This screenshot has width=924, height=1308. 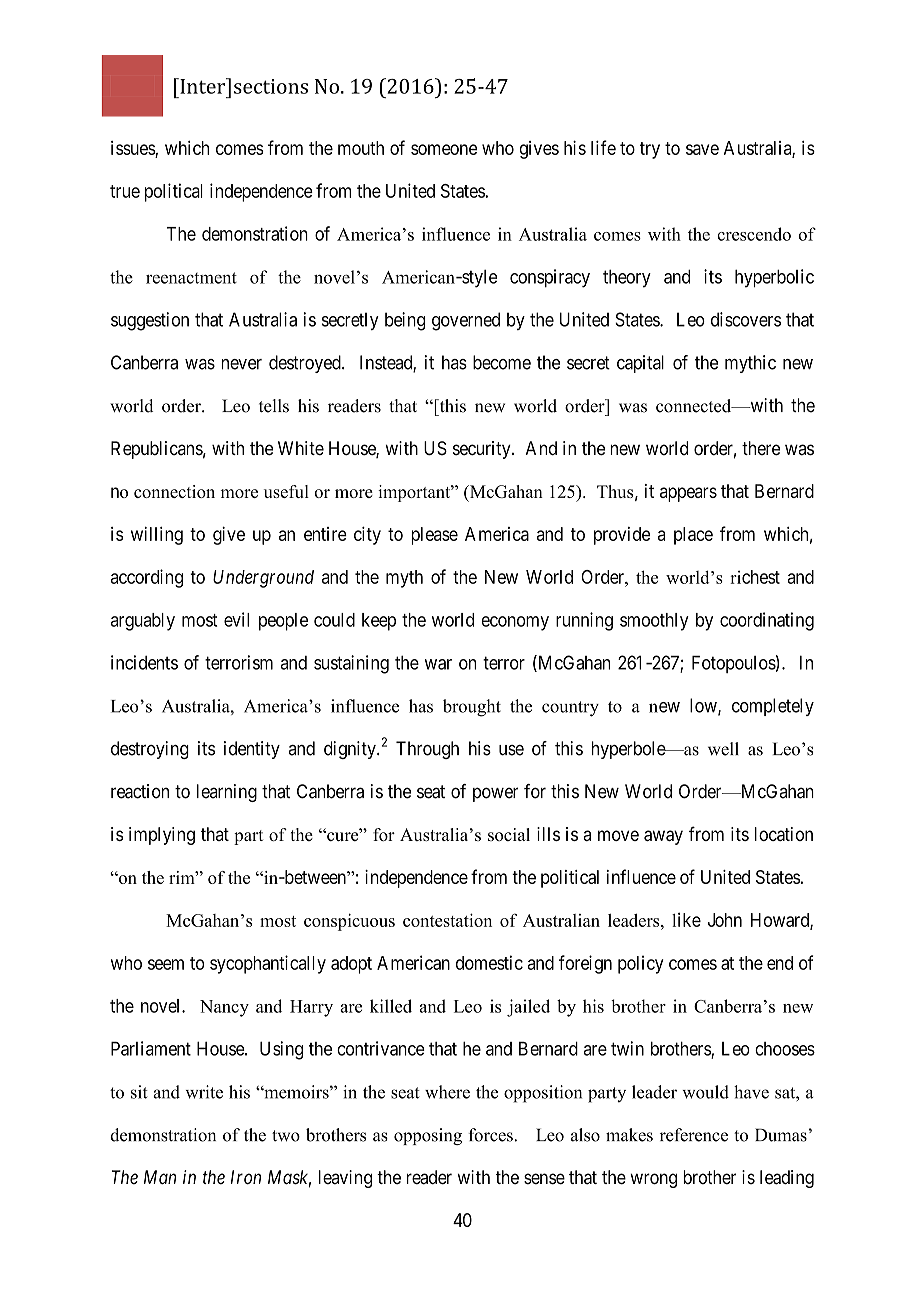 I want to click on learning, so click(x=227, y=793).
